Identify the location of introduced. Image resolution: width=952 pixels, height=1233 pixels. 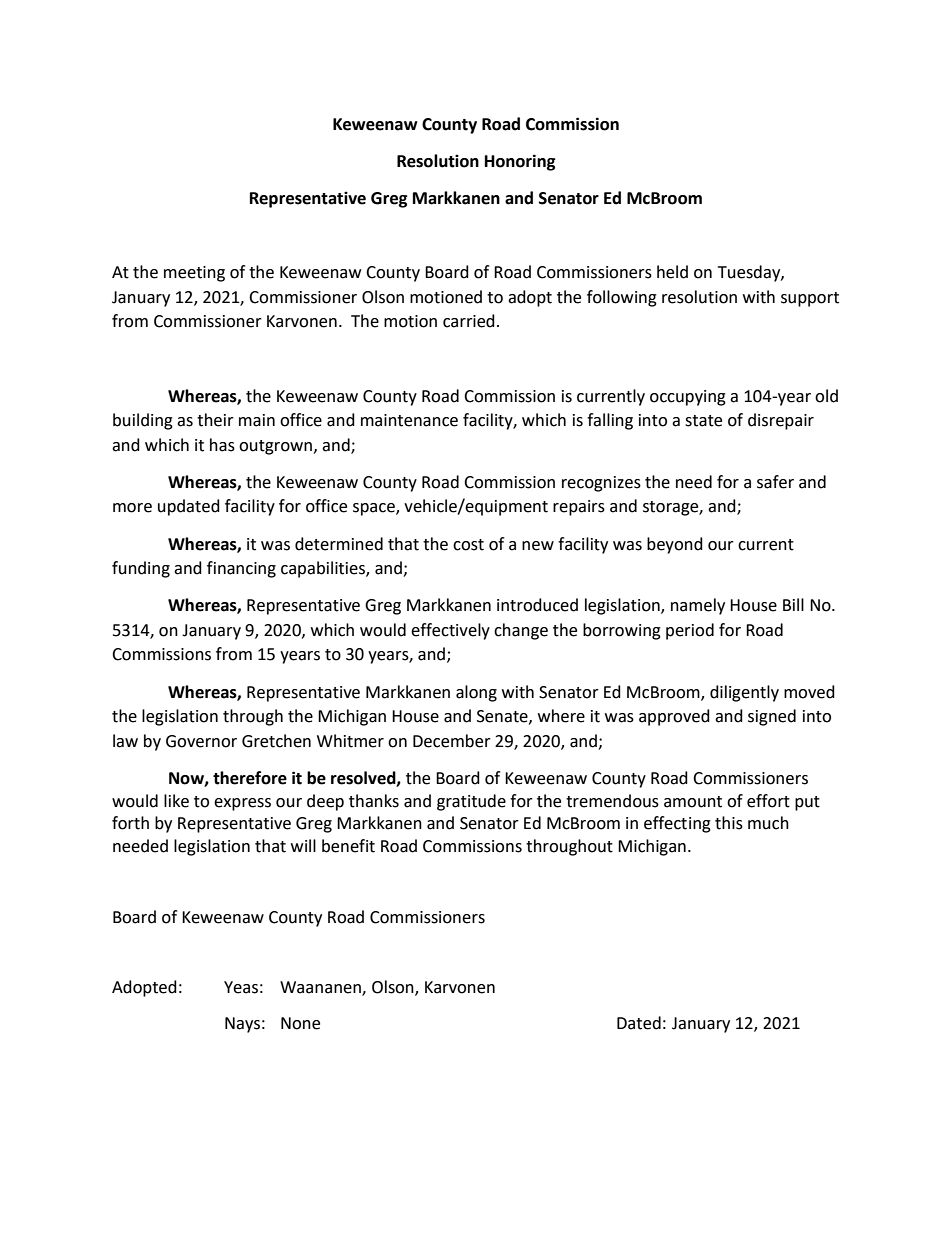
(537, 605).
